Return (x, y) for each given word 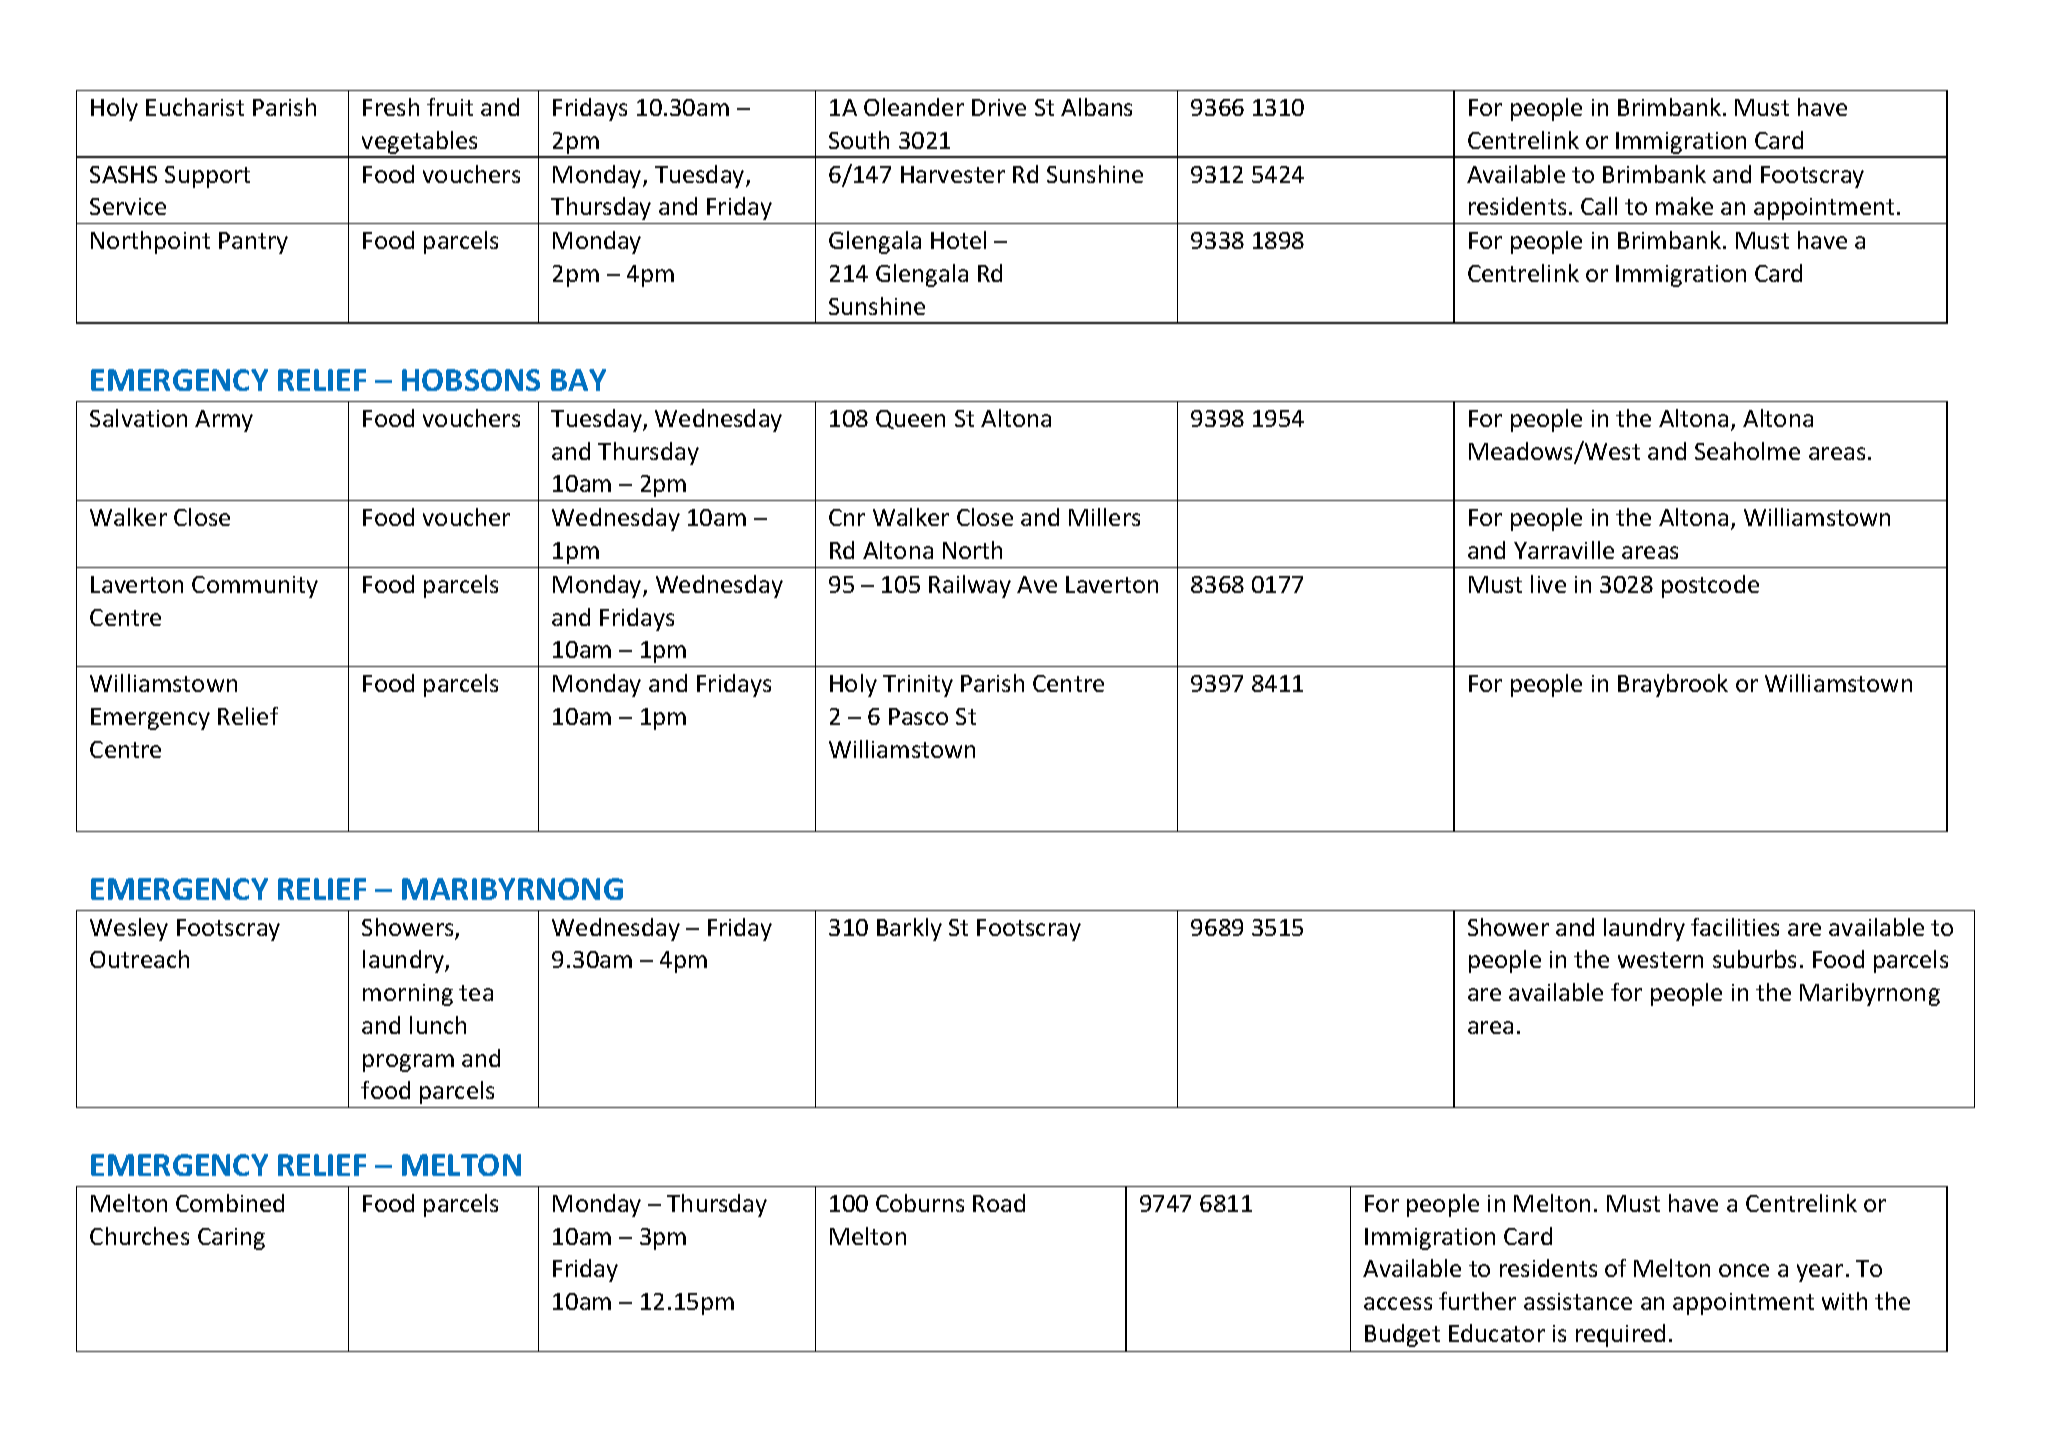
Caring (231, 1239)
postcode (1710, 586)
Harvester (953, 174)
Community (255, 587)
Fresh (391, 107)
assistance (1578, 1301)
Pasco (918, 716)
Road (999, 1203)
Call (1599, 206)
